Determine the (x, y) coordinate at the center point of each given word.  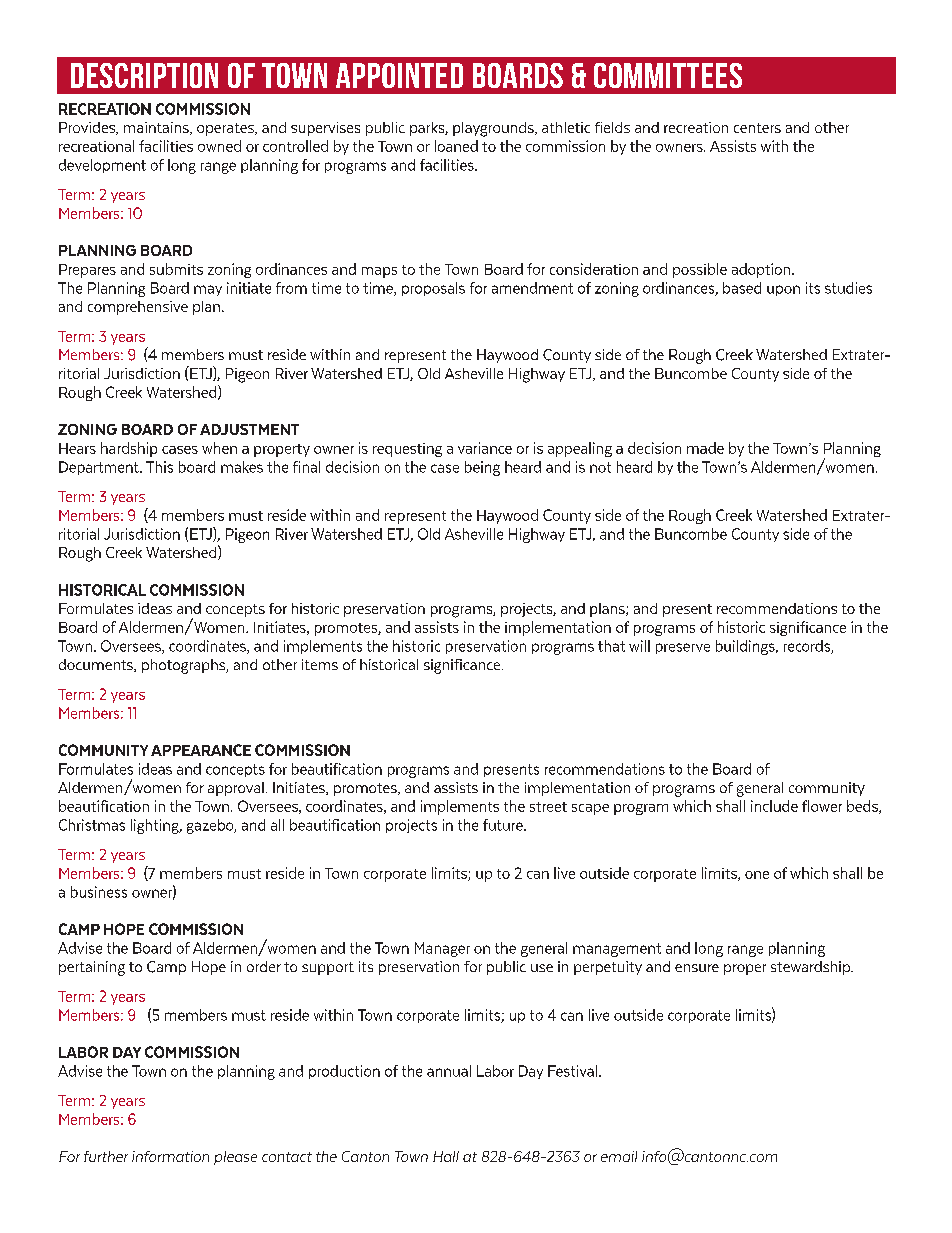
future (504, 825)
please (235, 1158)
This (159, 467)
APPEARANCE (201, 750)
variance (485, 448)
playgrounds (494, 129)
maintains (157, 128)
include (774, 806)
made (705, 448)
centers (757, 128)
